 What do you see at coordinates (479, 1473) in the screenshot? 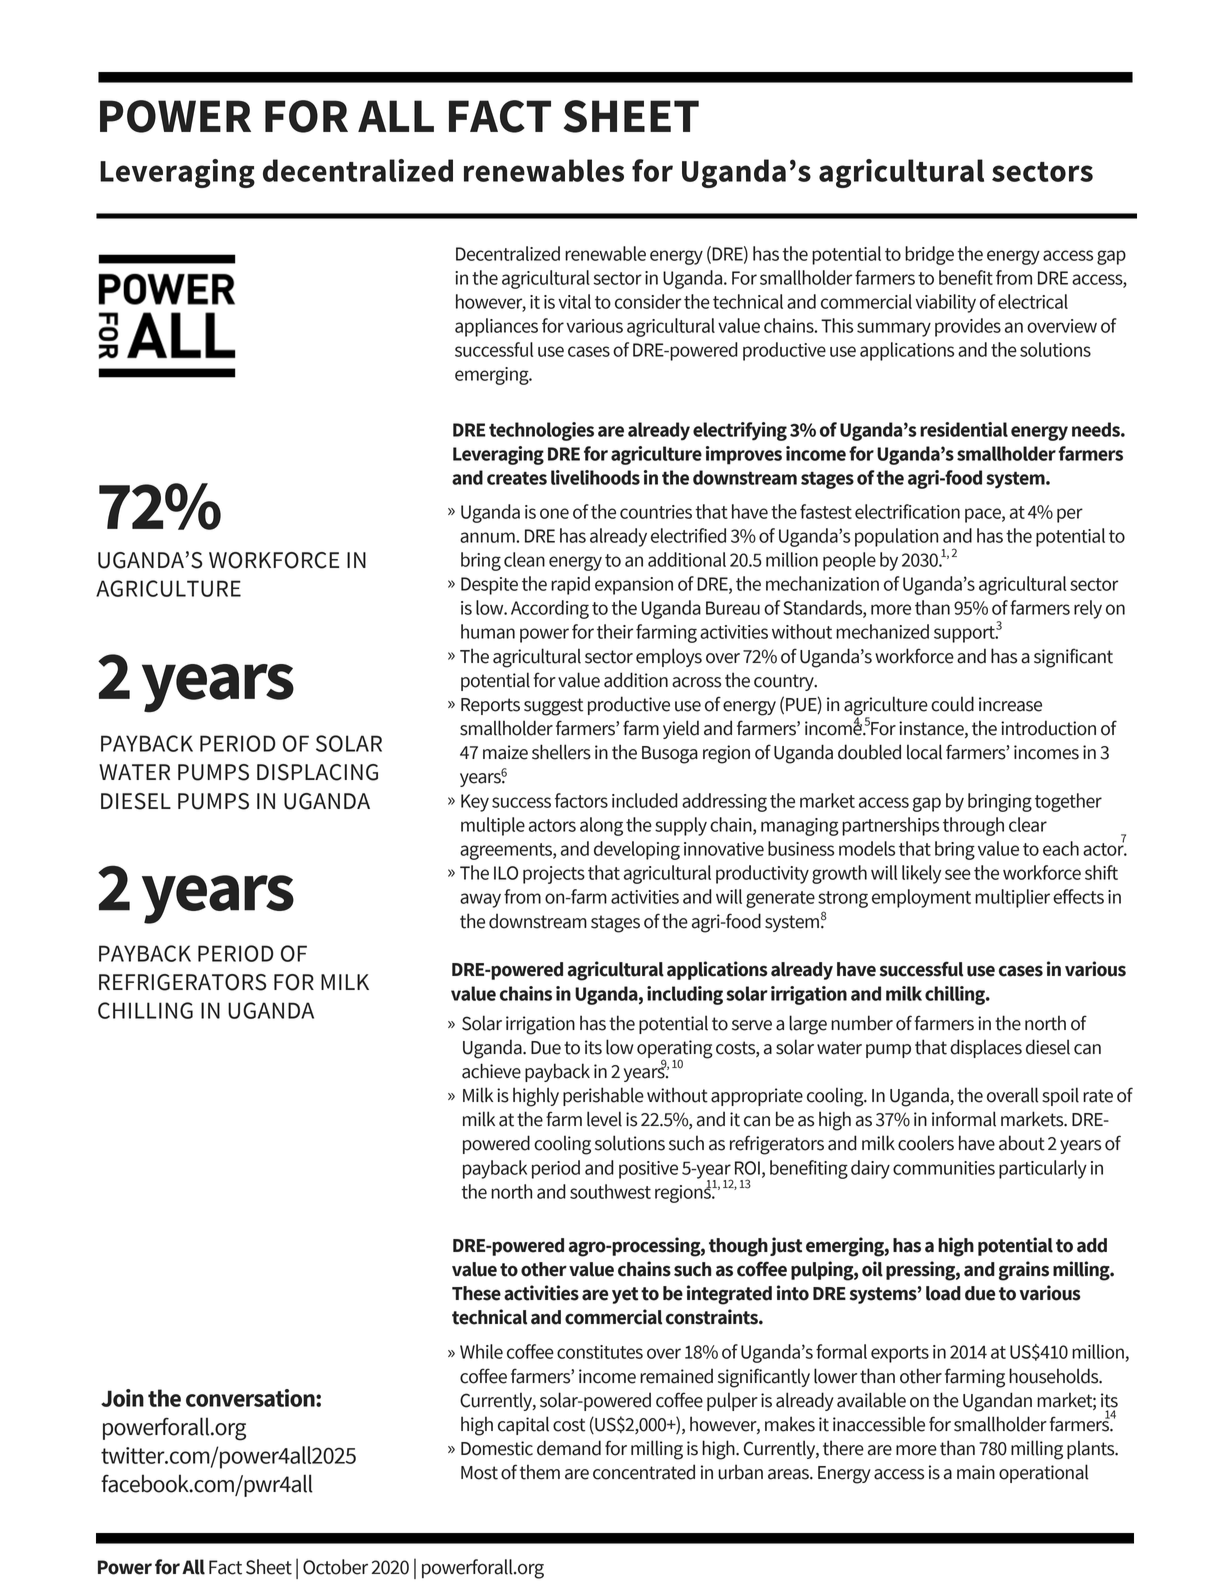
I see `Most` at bounding box center [479, 1473].
